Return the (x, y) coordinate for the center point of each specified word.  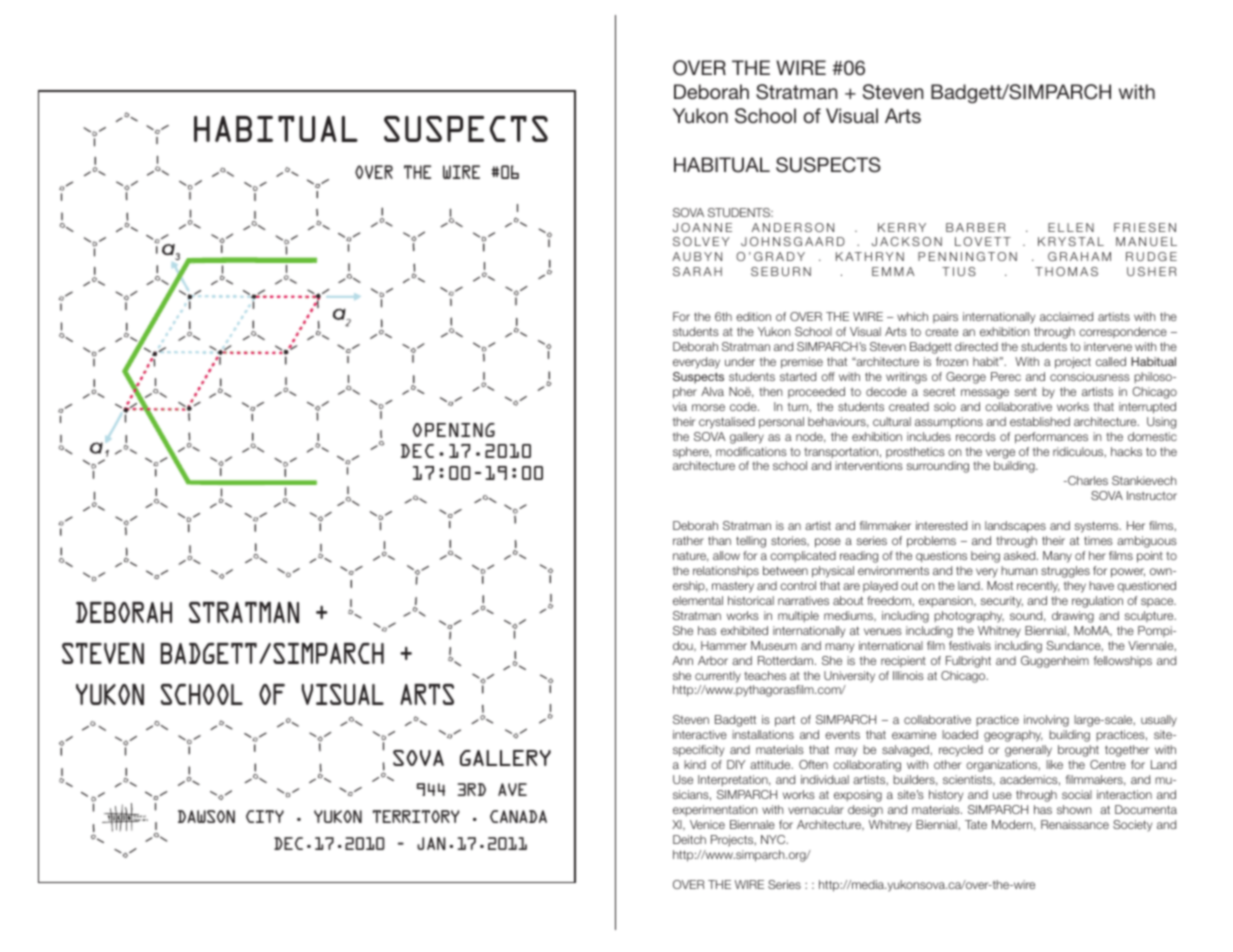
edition (753, 316)
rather (688, 540)
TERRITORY (416, 816)
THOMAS (1066, 271)
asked (1021, 555)
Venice (707, 824)
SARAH (697, 271)
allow (726, 555)
